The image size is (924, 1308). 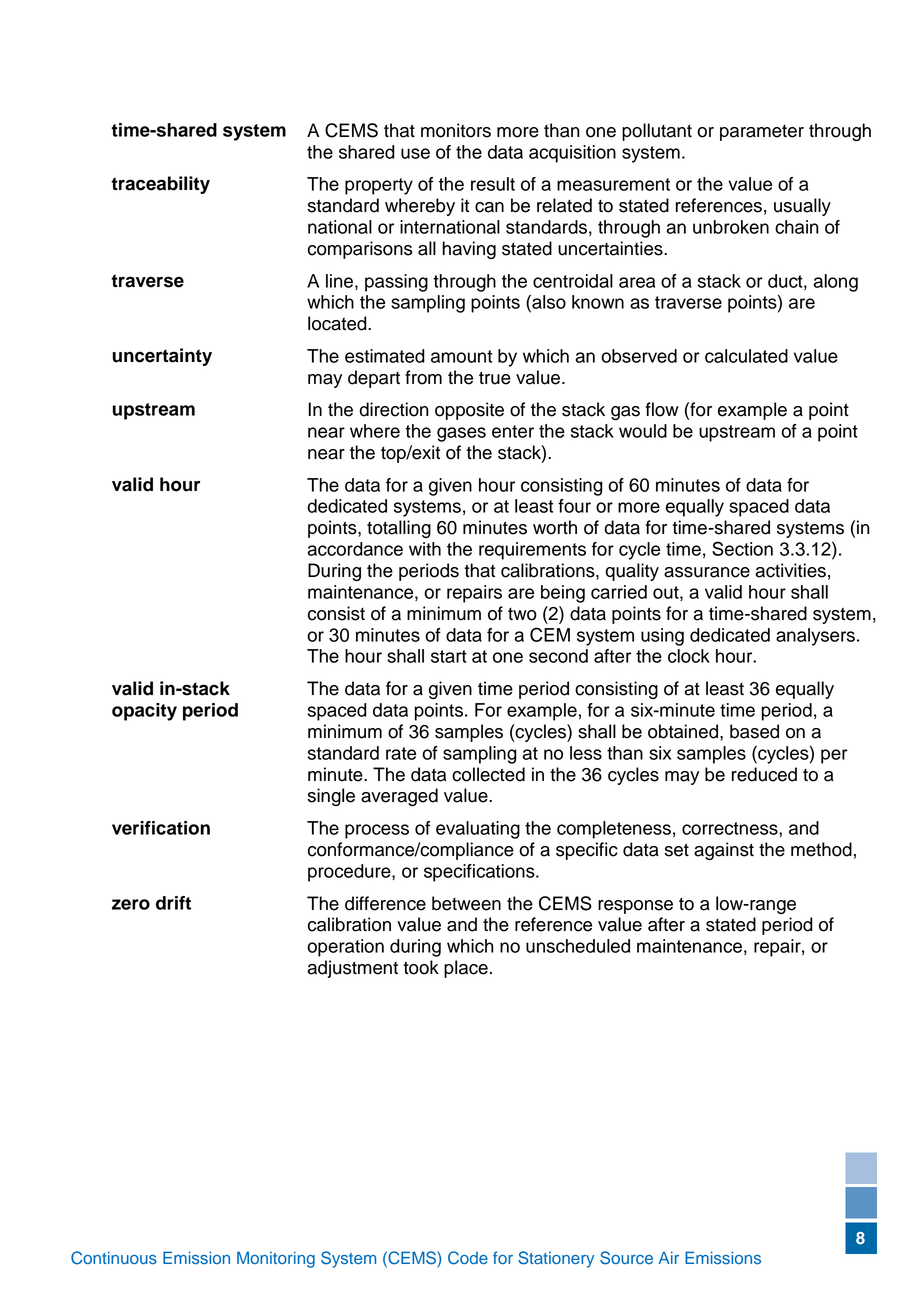 What do you see at coordinates (173, 903) in the image?
I see `drift` at bounding box center [173, 903].
